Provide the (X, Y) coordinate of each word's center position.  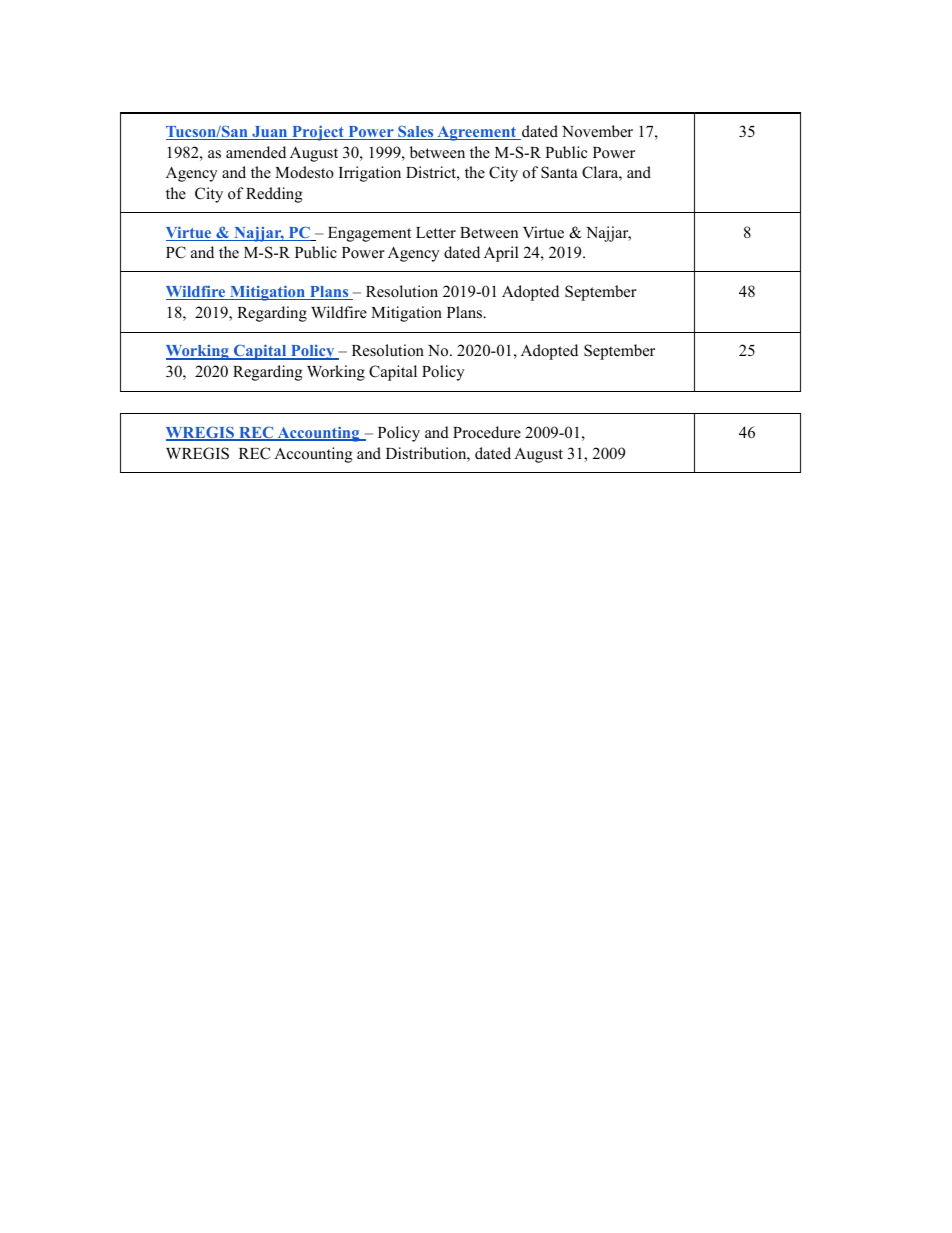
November (597, 131)
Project (318, 133)
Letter (436, 233)
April (501, 254)
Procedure (487, 432)
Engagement (369, 234)
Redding (274, 195)
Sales (416, 132)
